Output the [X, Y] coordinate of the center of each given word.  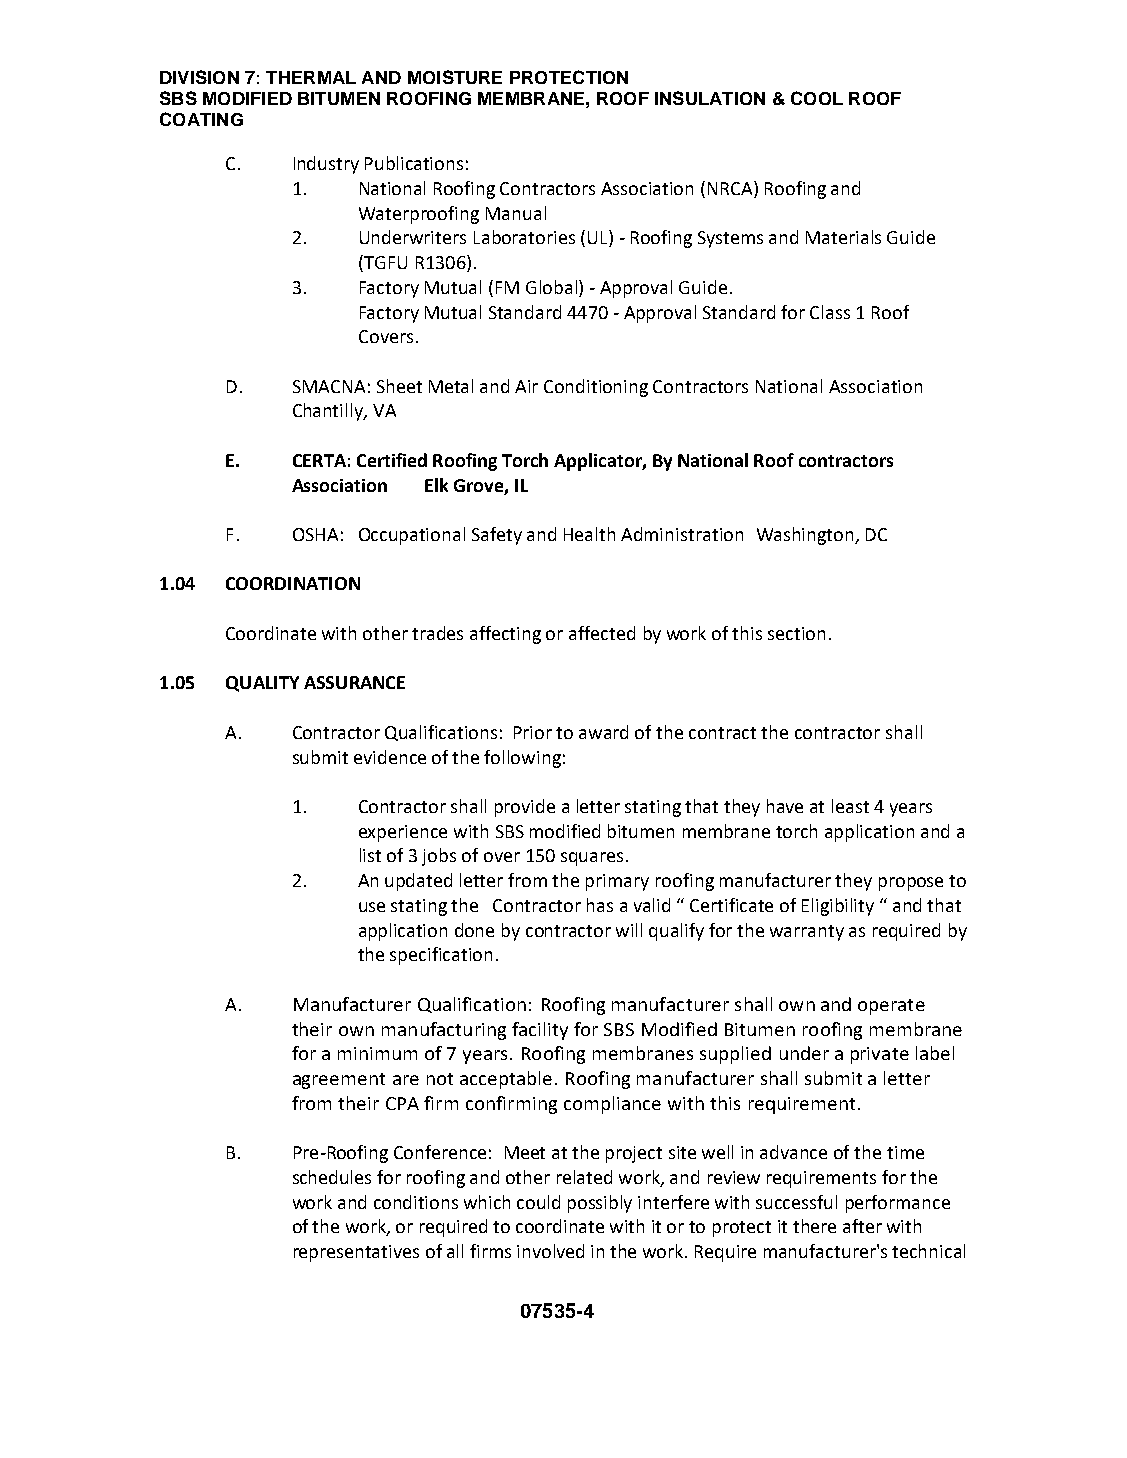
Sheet [399, 386]
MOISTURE [455, 77]
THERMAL [311, 77]
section [796, 633]
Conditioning [596, 388]
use [372, 907]
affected [602, 633]
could [538, 1202]
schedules [332, 1177]
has [600, 905]
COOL [817, 98]
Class [830, 312]
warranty [807, 933]
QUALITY [262, 684]
